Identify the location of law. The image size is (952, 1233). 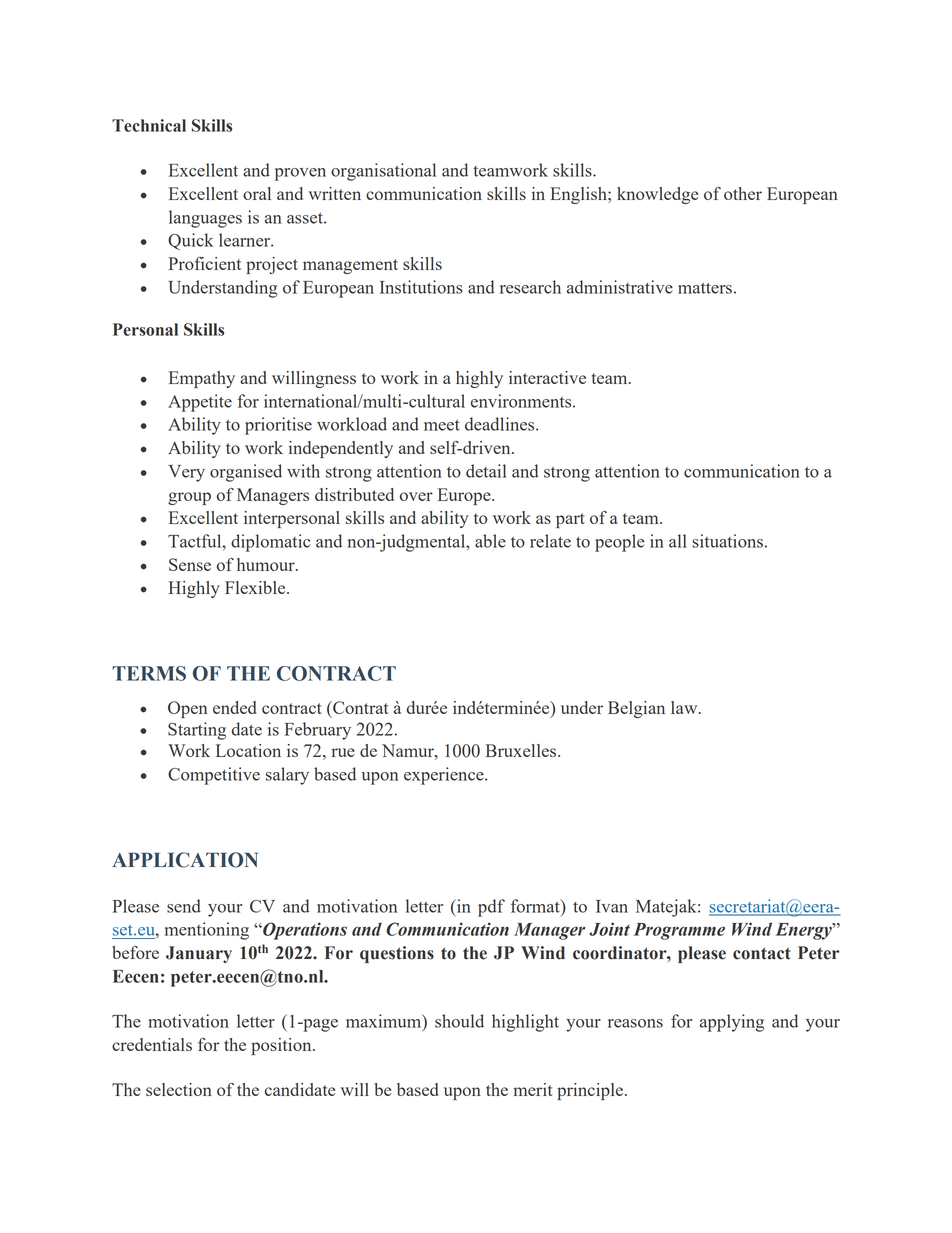
(685, 707).
